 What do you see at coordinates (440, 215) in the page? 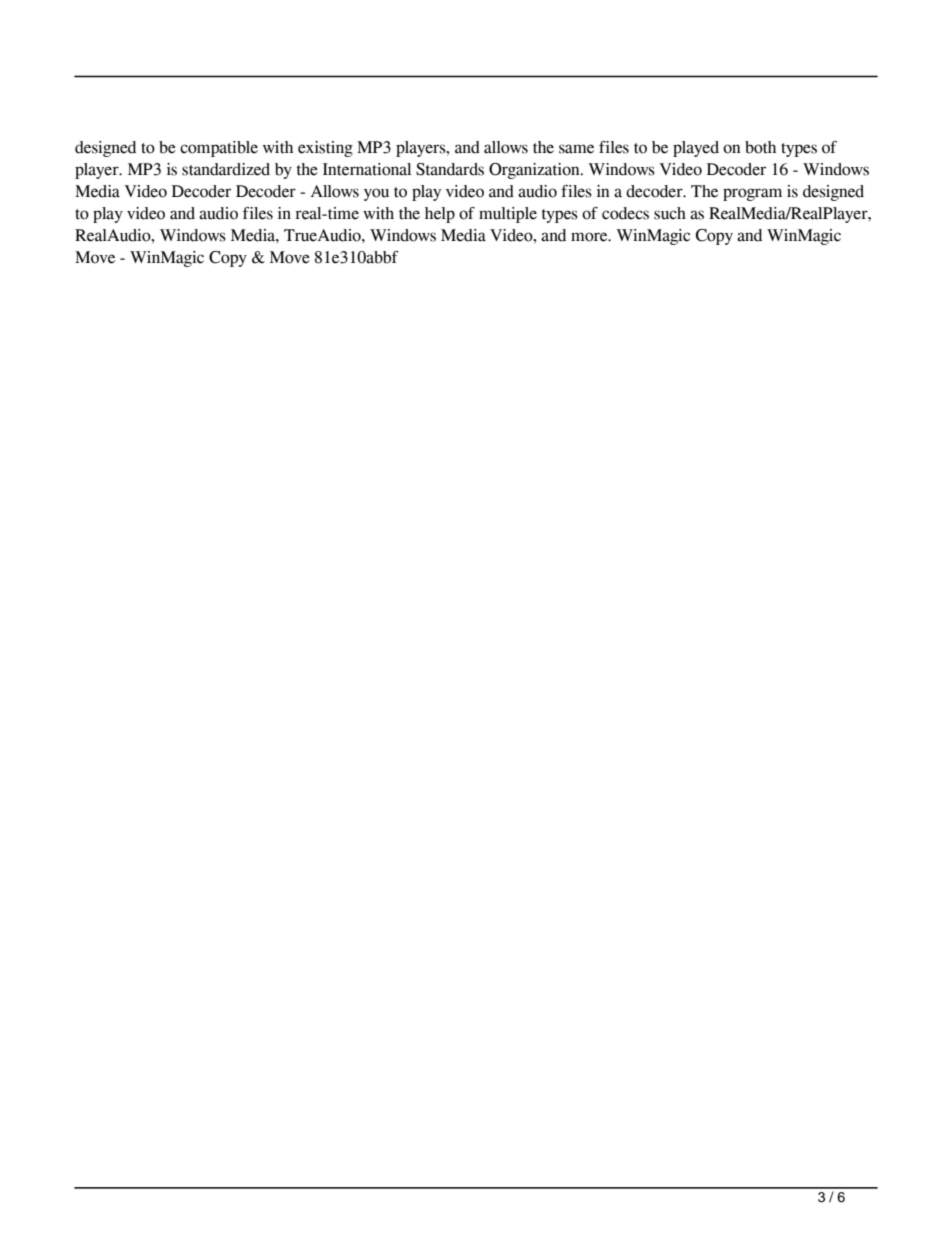
I see `help` at bounding box center [440, 215].
